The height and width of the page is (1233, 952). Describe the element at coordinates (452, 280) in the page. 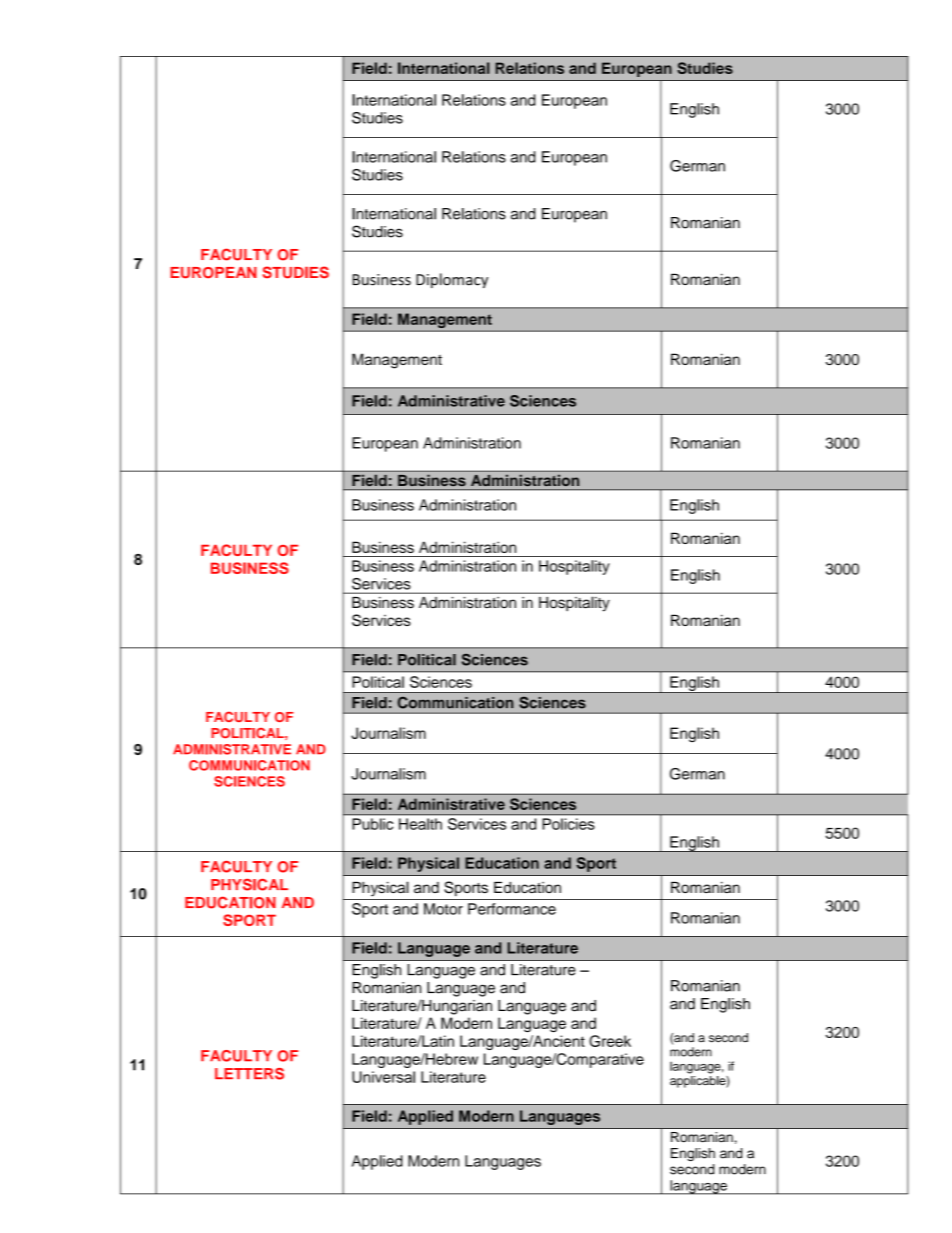

I see `Diplomacy` at that location.
